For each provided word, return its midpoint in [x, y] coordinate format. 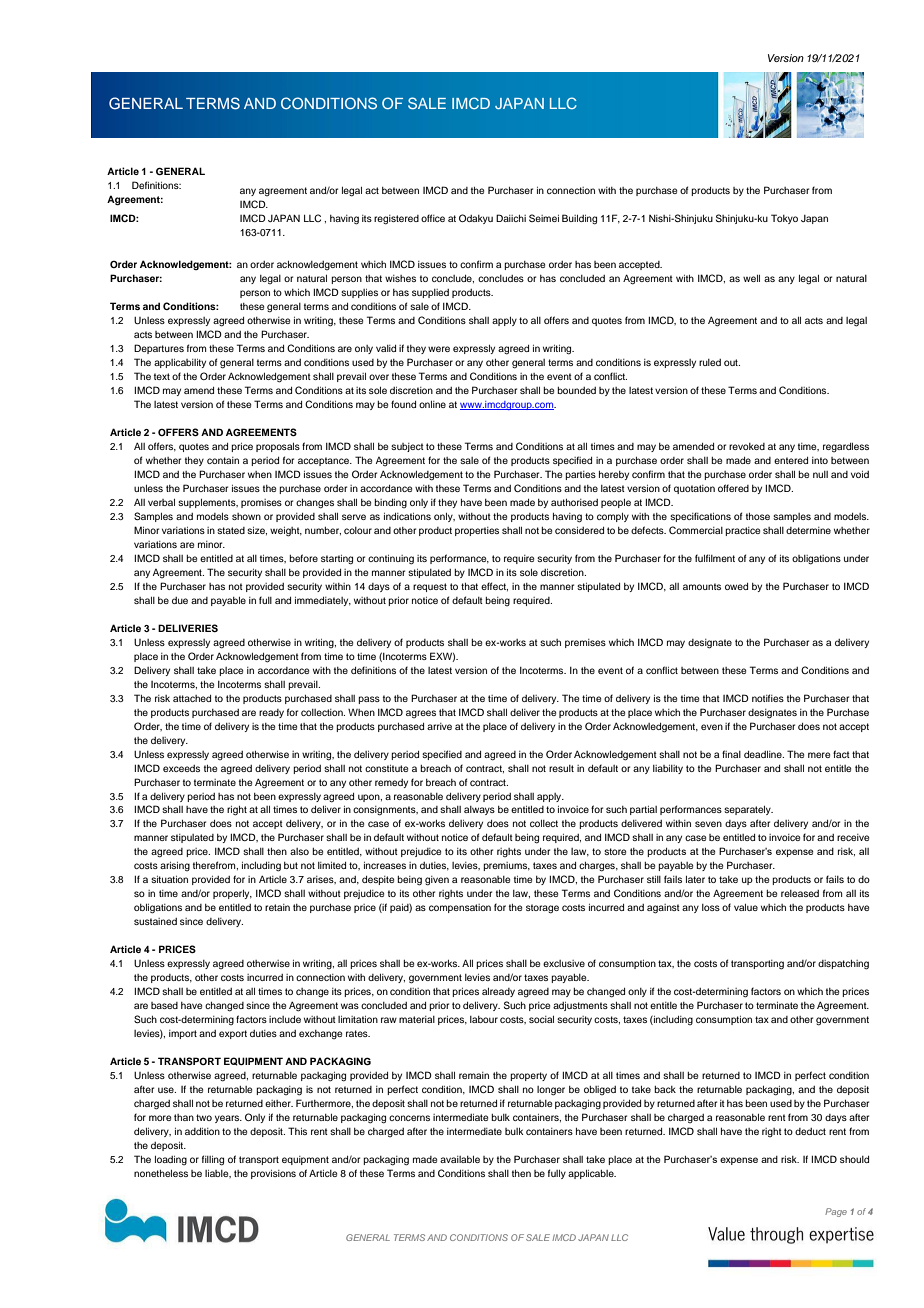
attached [192, 698]
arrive [439, 726]
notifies [768, 698]
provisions [273, 1174]
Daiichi [511, 218]
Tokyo [784, 219]
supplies [359, 293]
